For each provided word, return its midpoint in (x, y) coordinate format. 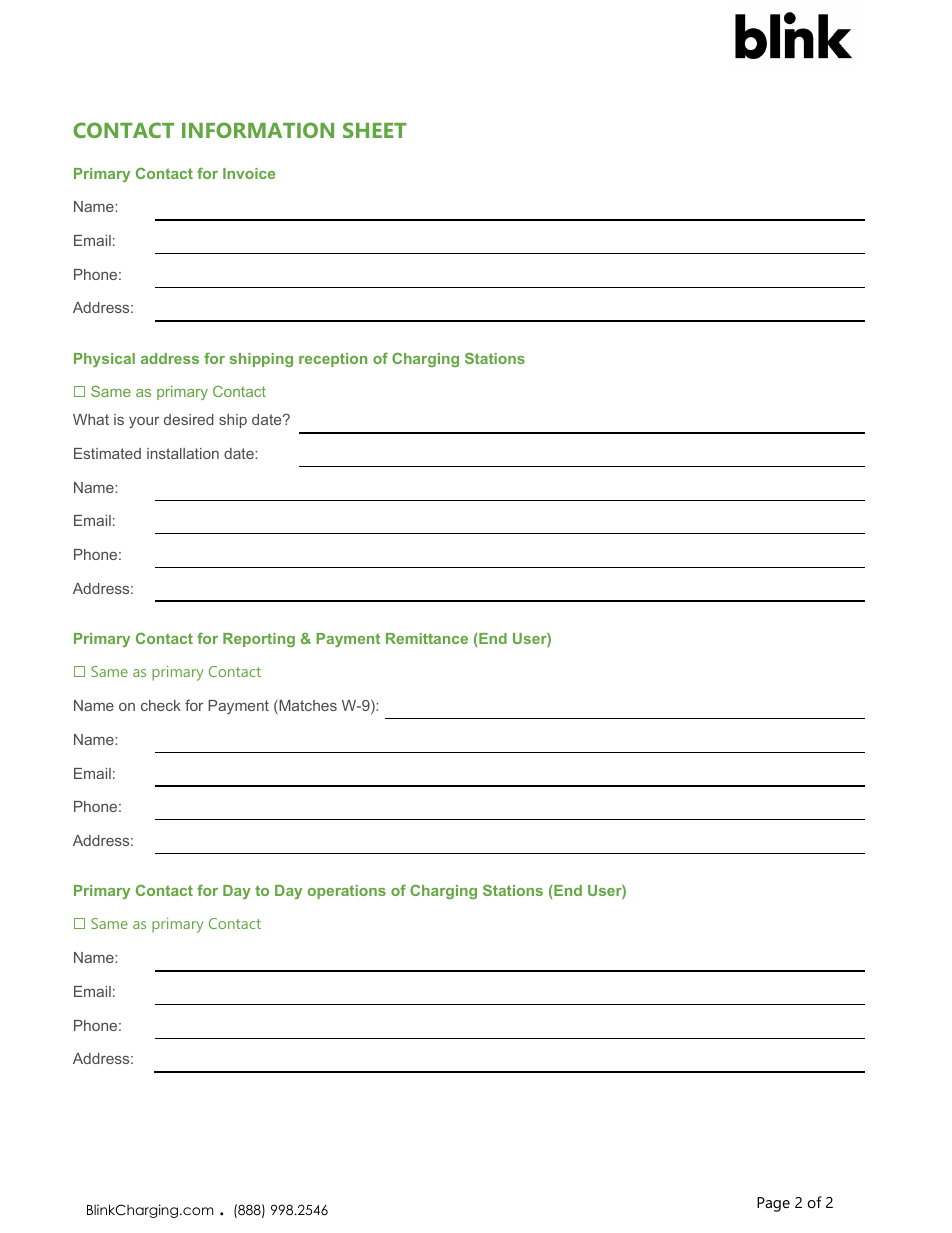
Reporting (259, 640)
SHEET (375, 130)
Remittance (427, 638)
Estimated (107, 453)
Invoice (249, 173)
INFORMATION (258, 130)
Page (773, 1204)
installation (183, 453)
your (144, 422)
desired (189, 419)
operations (347, 892)
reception (333, 360)
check (161, 705)
